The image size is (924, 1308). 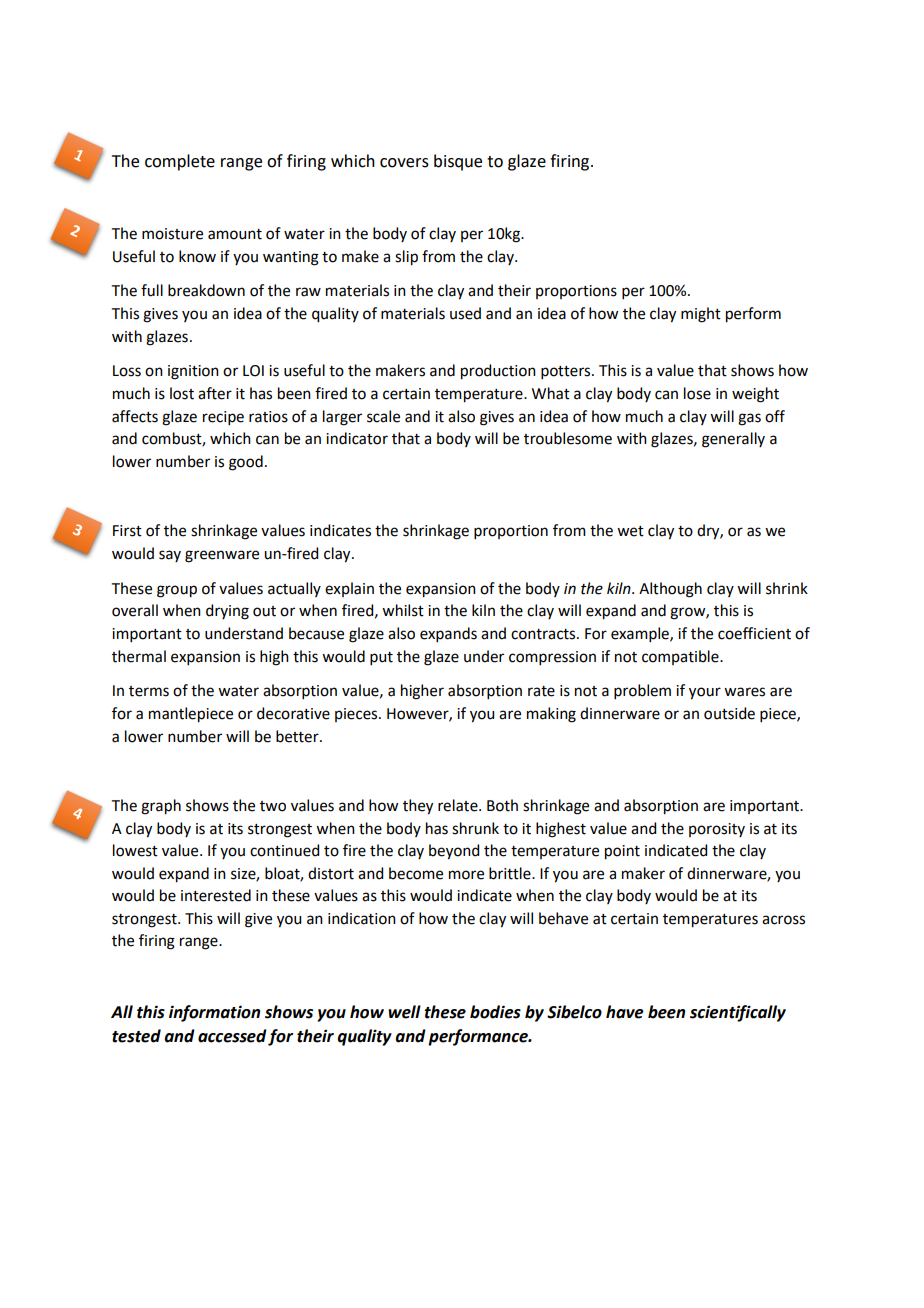 I want to click on bisque, so click(x=458, y=162).
